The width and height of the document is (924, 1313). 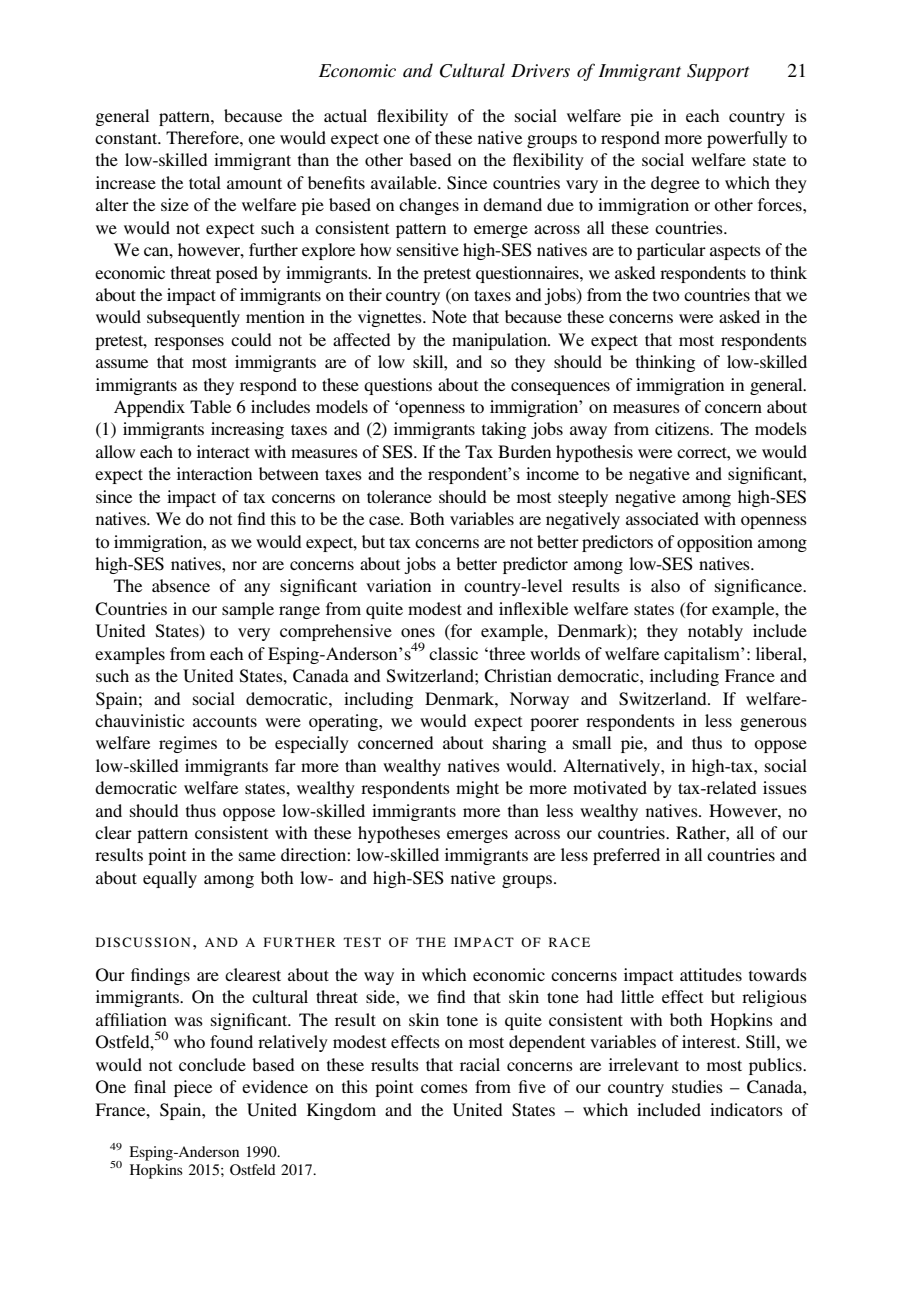 What do you see at coordinates (444, 1088) in the document?
I see `comes` at bounding box center [444, 1088].
